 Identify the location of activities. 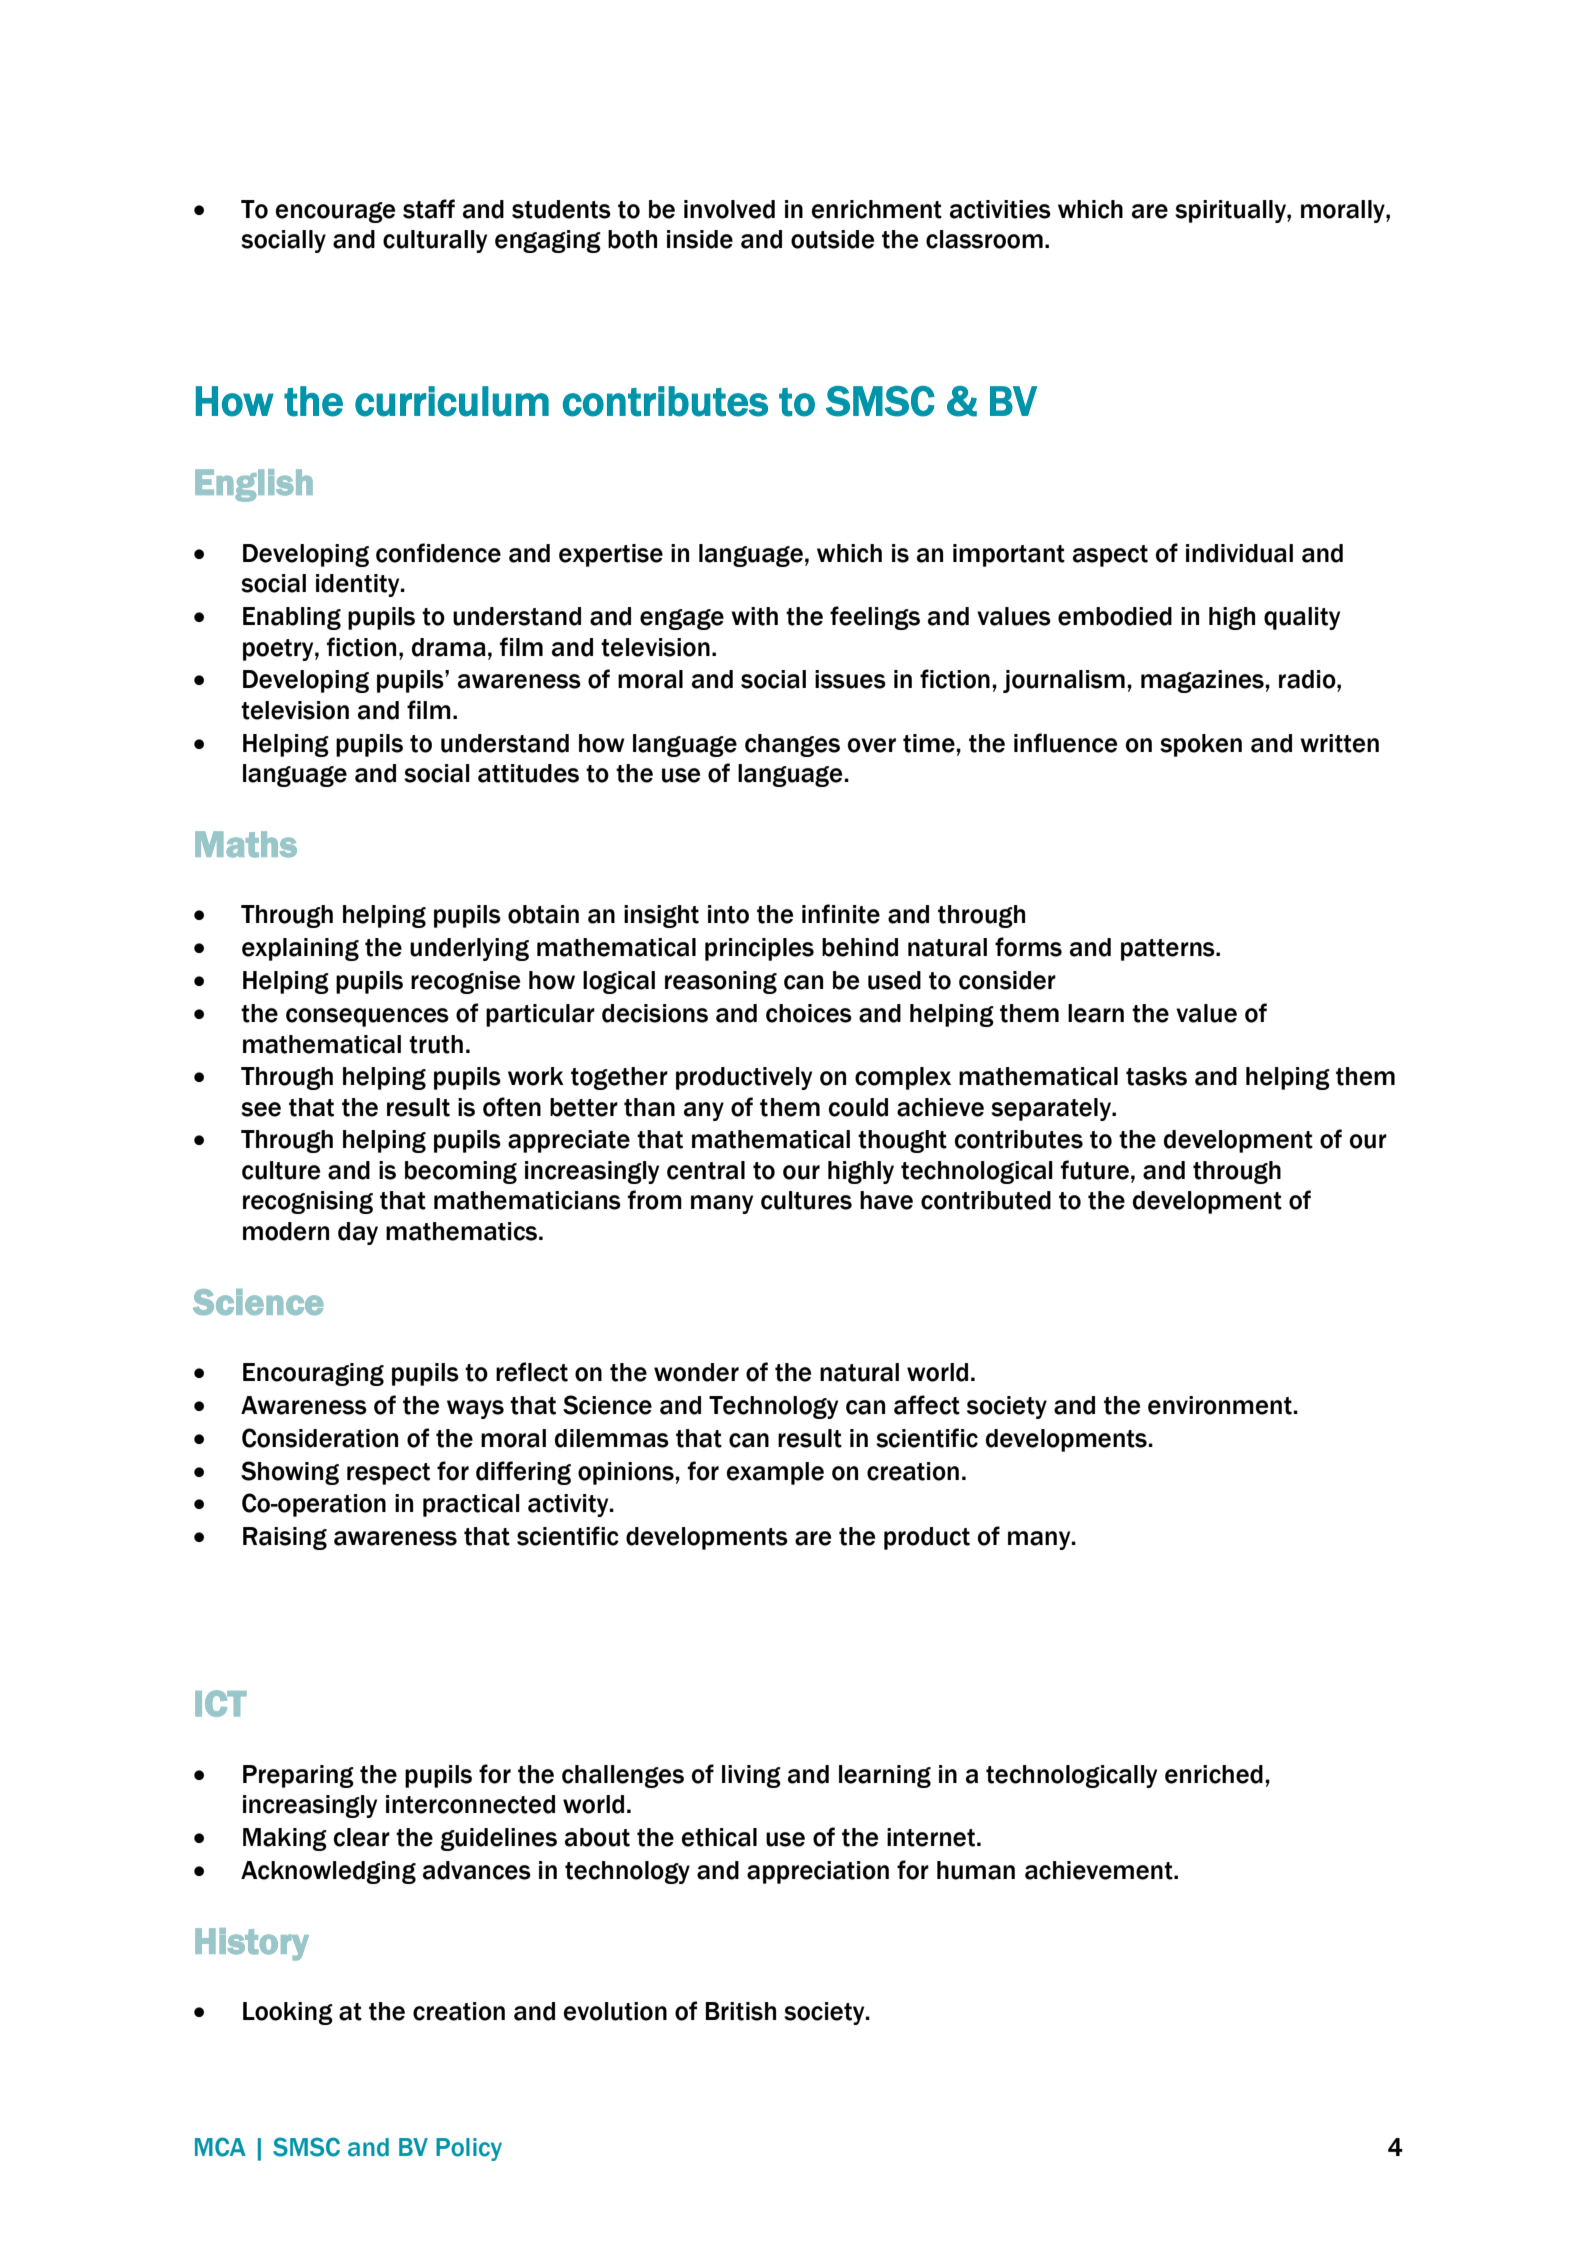
(1000, 209).
